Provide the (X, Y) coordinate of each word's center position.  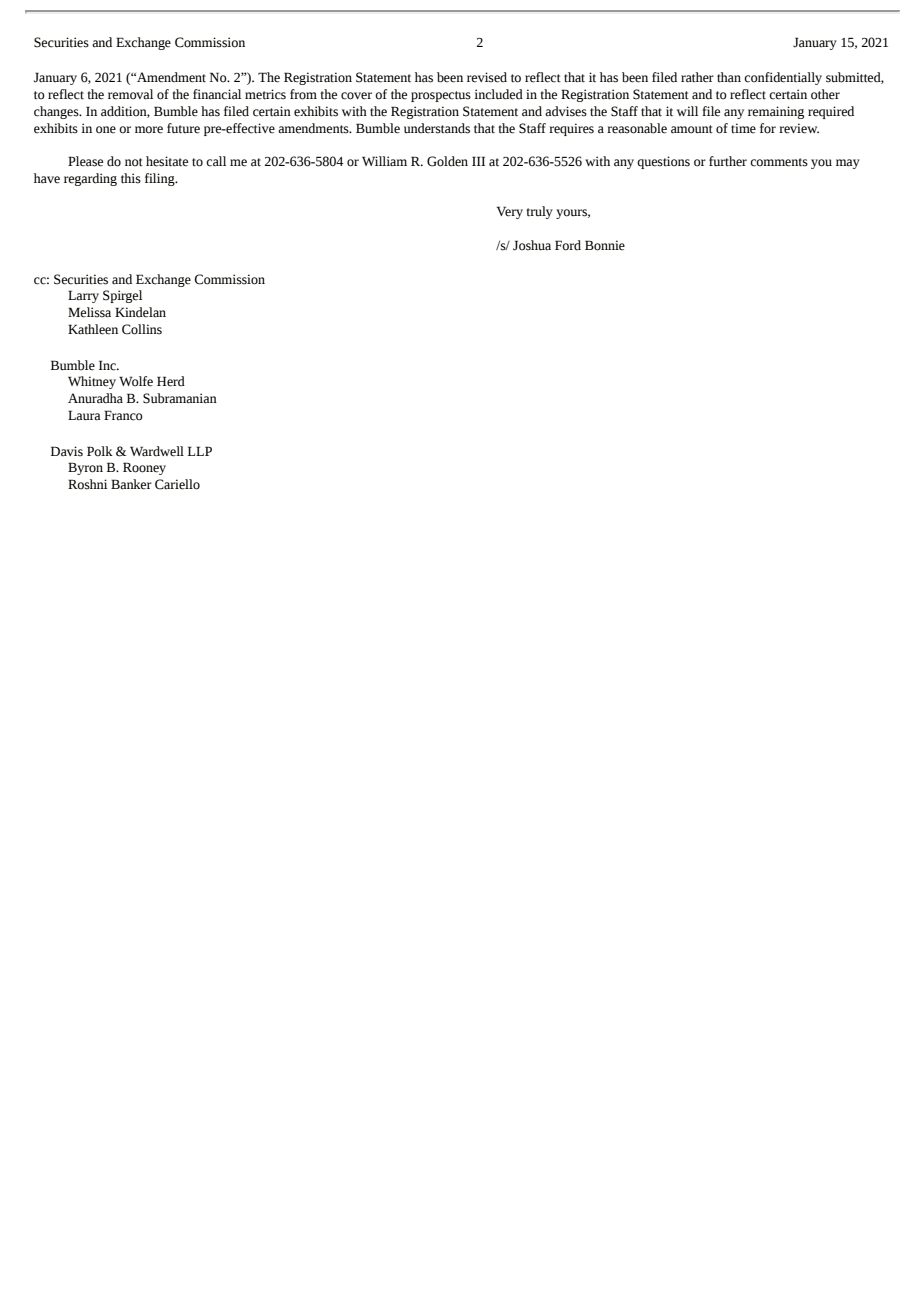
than (729, 77)
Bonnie (605, 245)
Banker (131, 484)
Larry (83, 296)
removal (130, 94)
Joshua (532, 245)
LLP (200, 451)
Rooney (144, 468)
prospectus (441, 96)
